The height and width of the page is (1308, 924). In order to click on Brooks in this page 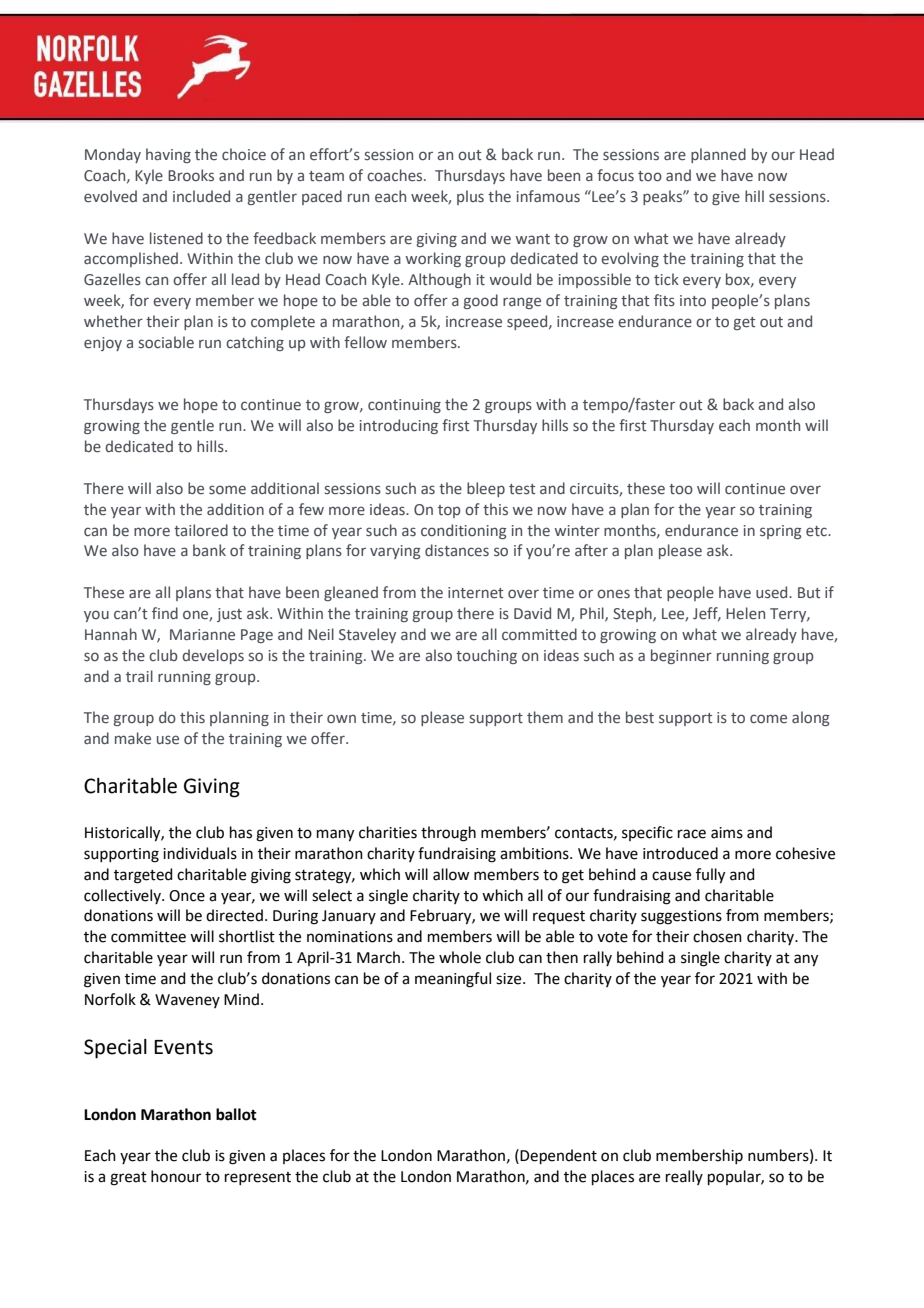, I will do `click(191, 175)`.
